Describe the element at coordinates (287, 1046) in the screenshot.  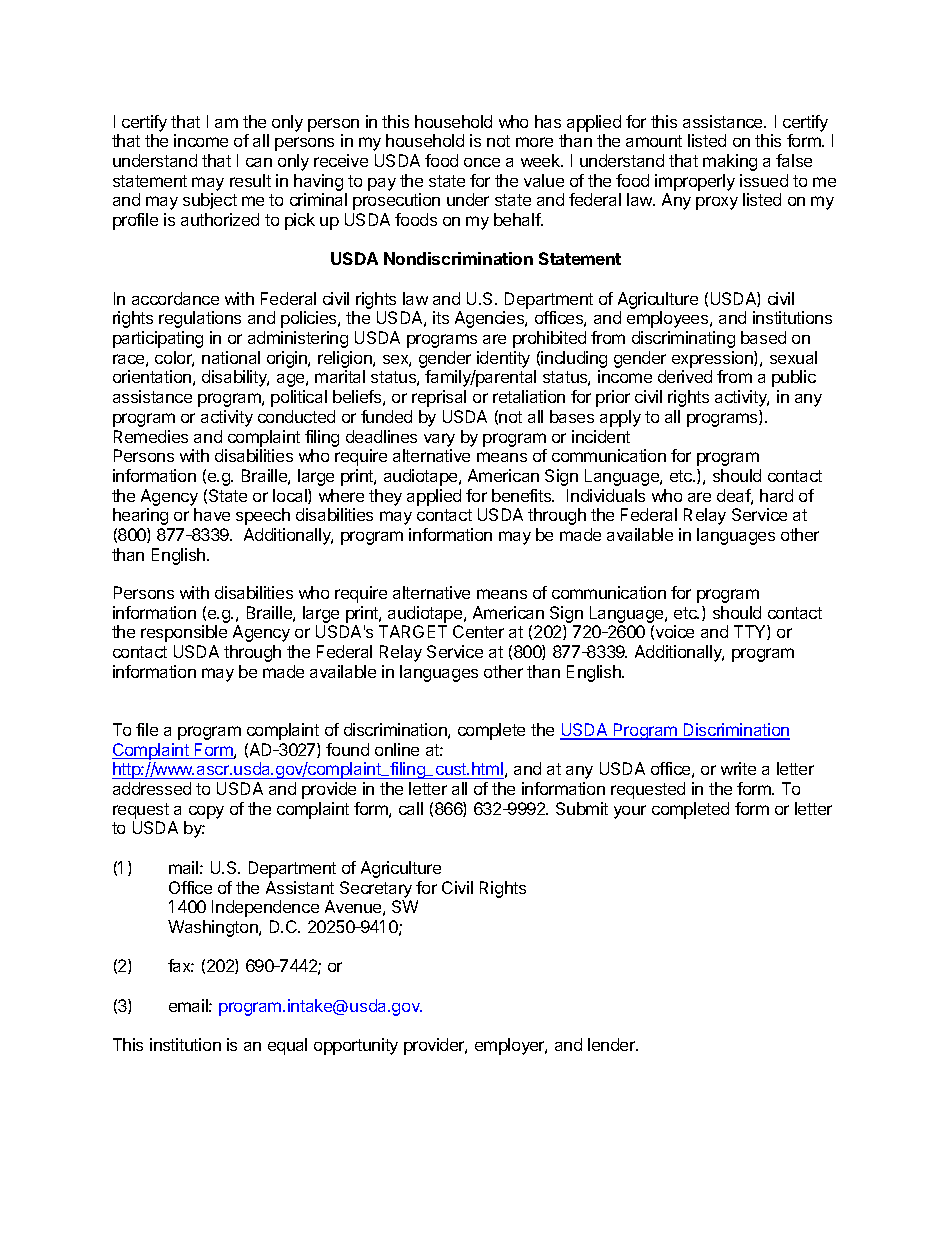
I see `equal` at that location.
